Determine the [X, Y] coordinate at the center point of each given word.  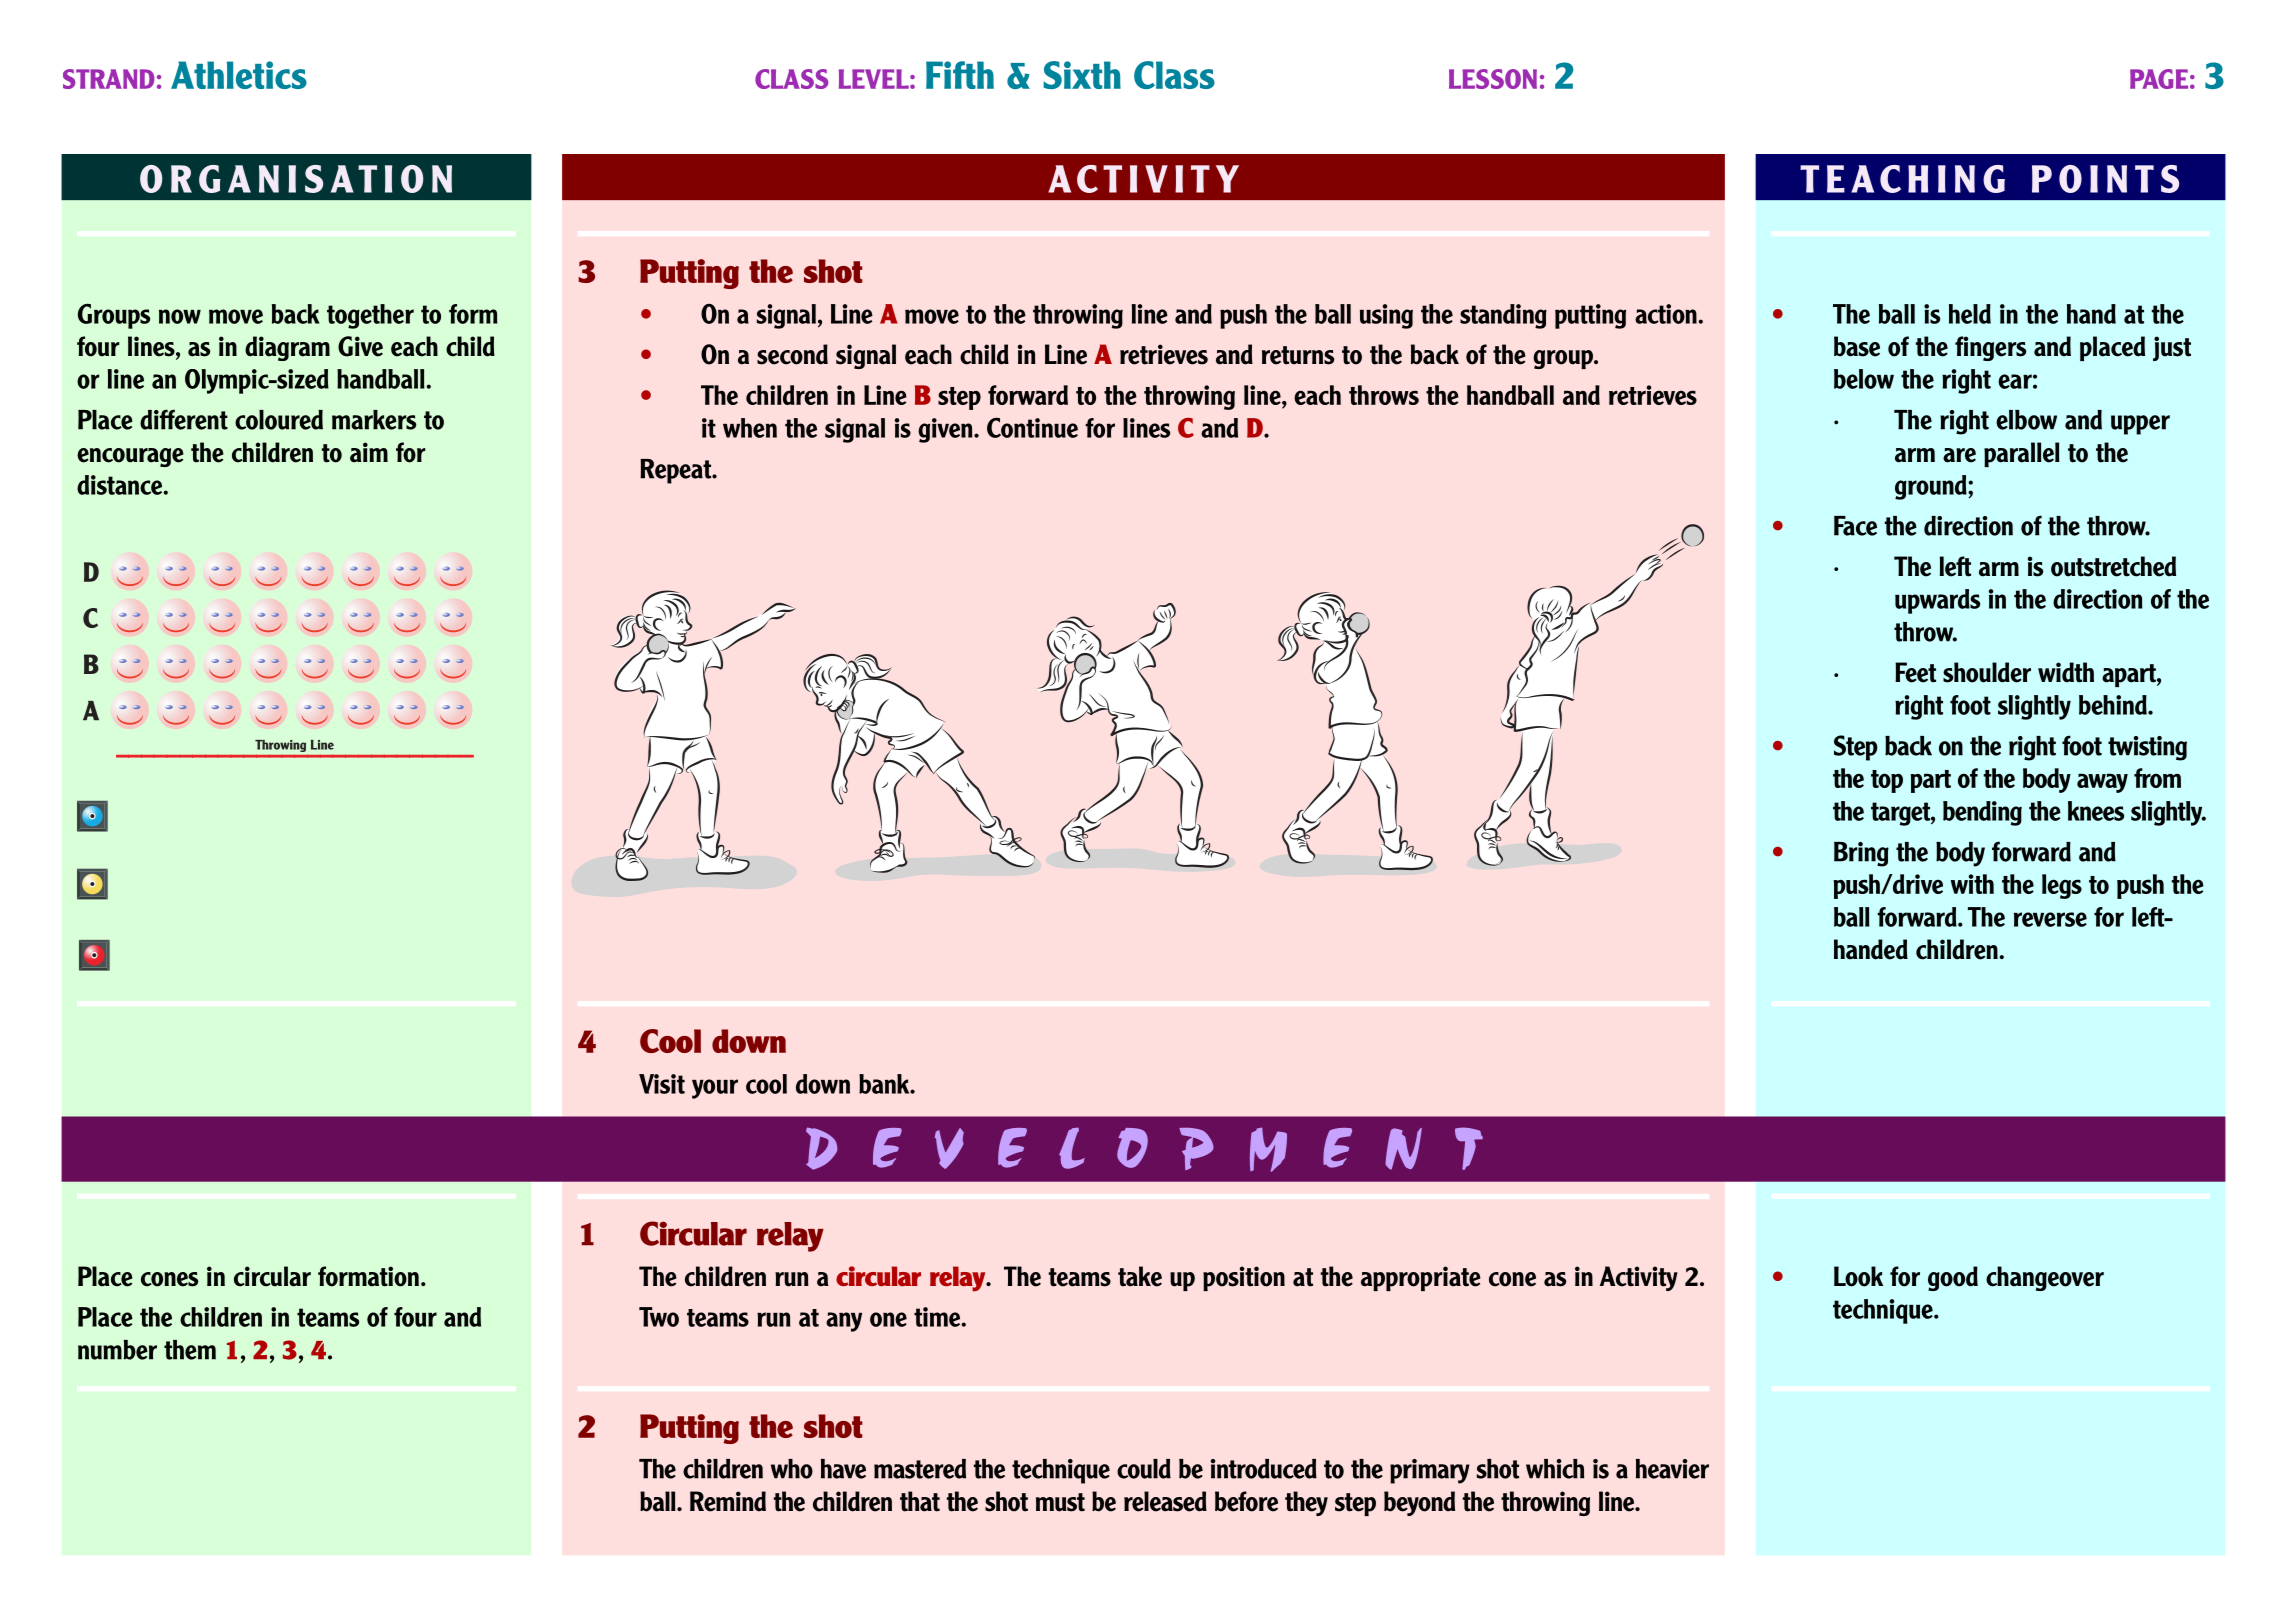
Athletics [239, 75]
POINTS [2105, 179]
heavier [1672, 1469]
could [1144, 1469]
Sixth [1082, 75]
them [190, 1350]
